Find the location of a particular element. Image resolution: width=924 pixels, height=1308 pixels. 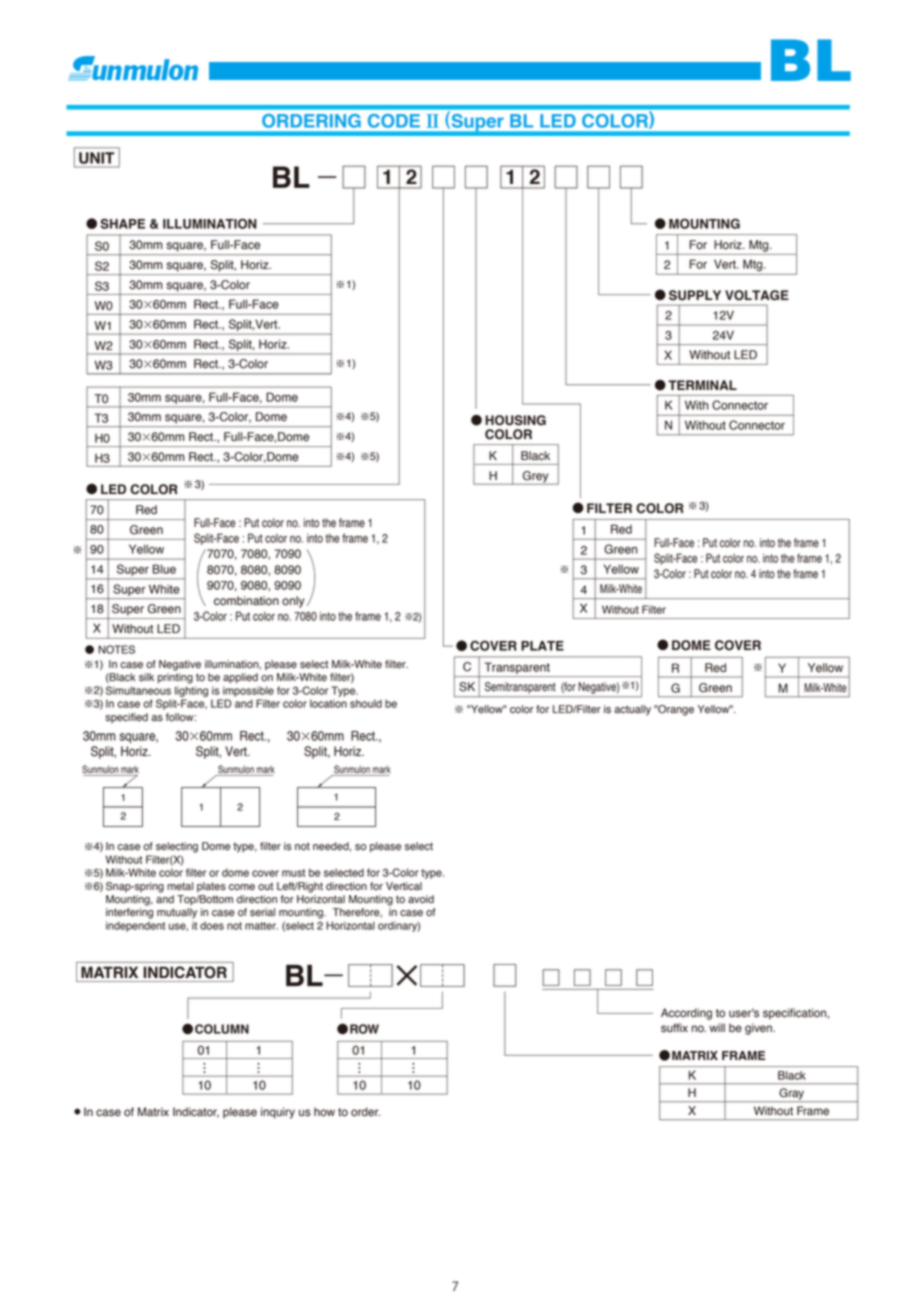

actually is located at coordinates (632, 710).
